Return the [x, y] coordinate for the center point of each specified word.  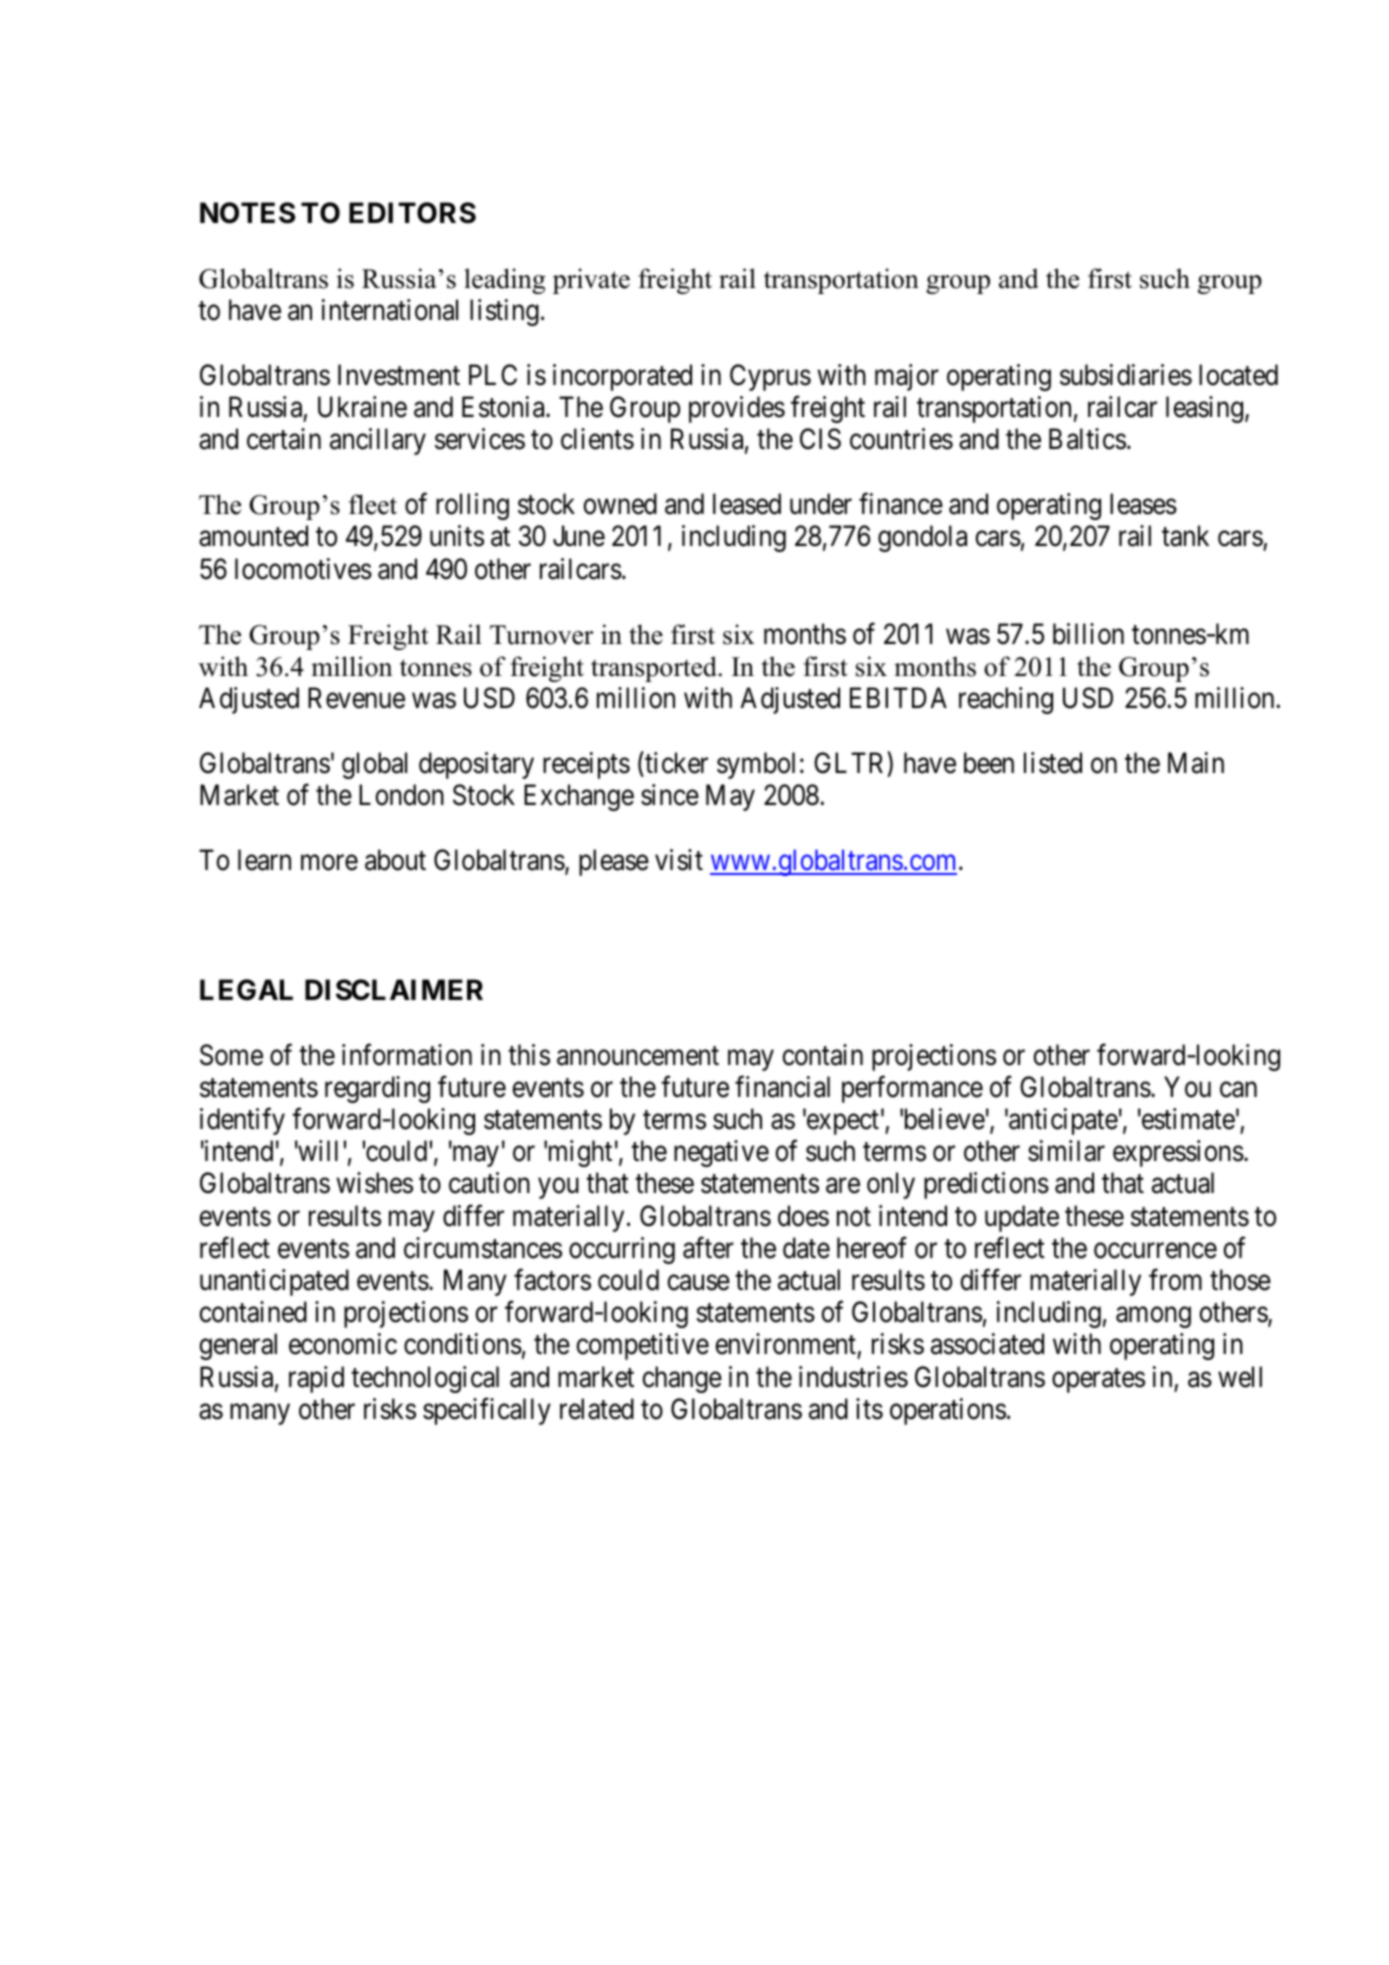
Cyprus [770, 377]
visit [679, 860]
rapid [316, 1379]
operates [1098, 1380]
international [390, 310]
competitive [642, 1346]
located [1238, 375]
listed [1053, 763]
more [329, 863]
